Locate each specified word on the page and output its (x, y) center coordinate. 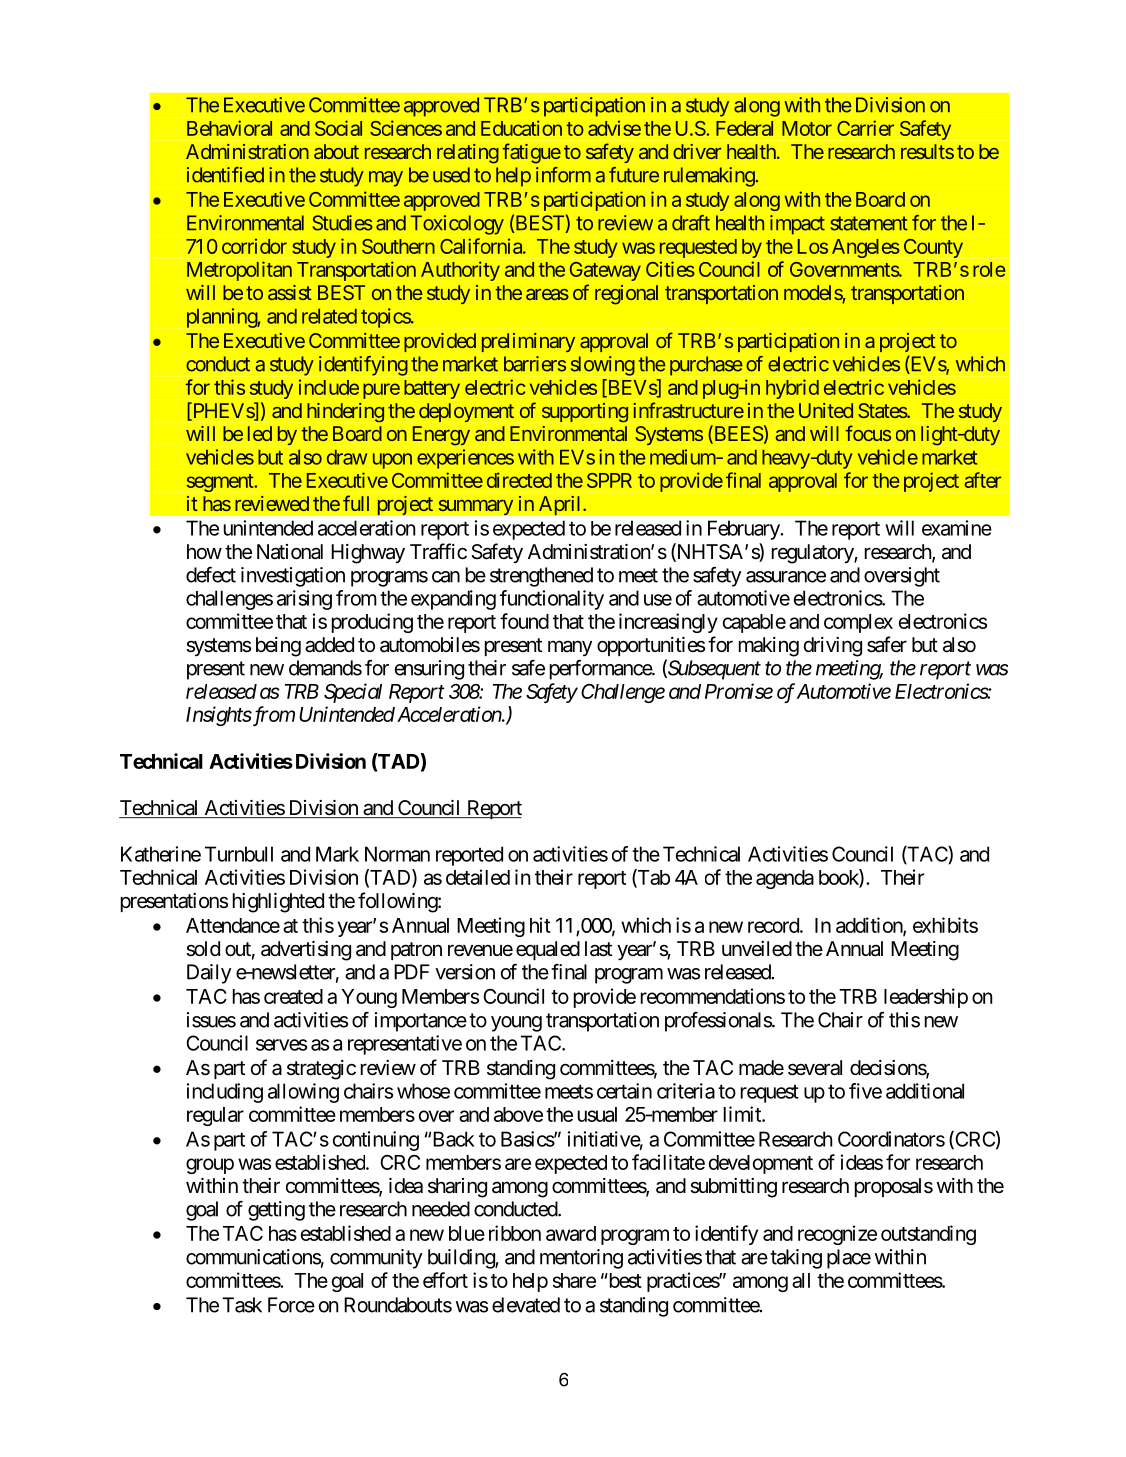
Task (242, 1305)
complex (858, 623)
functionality (552, 600)
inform (563, 175)
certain (624, 1091)
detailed (478, 877)
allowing (303, 1093)
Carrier (865, 128)
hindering (345, 412)
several (815, 1068)
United (826, 410)
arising (304, 600)
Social (338, 128)
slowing (603, 366)
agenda (785, 879)
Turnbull (239, 854)
